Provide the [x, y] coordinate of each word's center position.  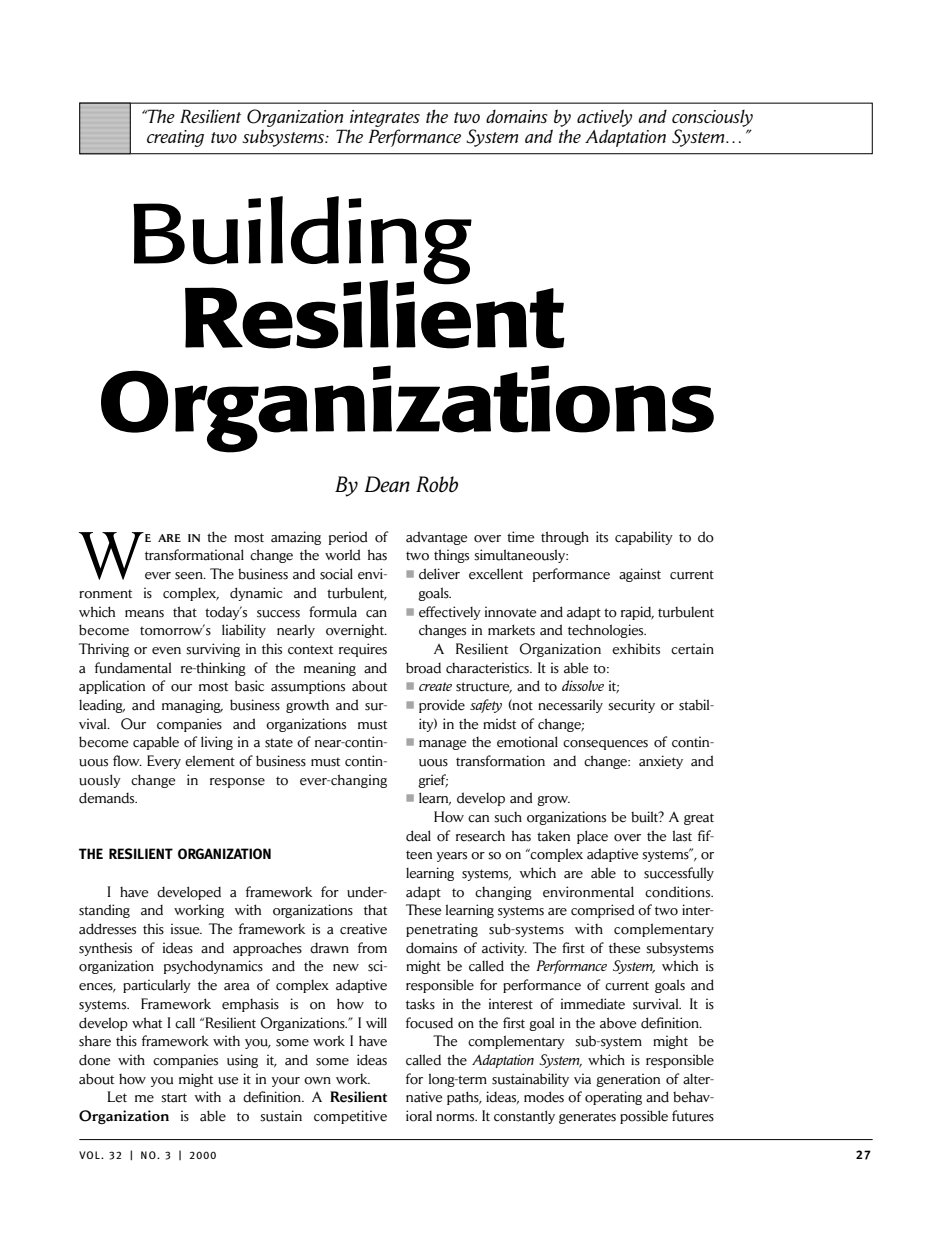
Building [302, 241]
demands [108, 798]
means [144, 614]
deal [418, 836]
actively [604, 118]
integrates [385, 118]
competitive [350, 1117]
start [174, 1098]
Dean [387, 484]
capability [644, 538]
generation [628, 1080]
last [682, 836]
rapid [637, 613]
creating [175, 138]
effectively [450, 613]
